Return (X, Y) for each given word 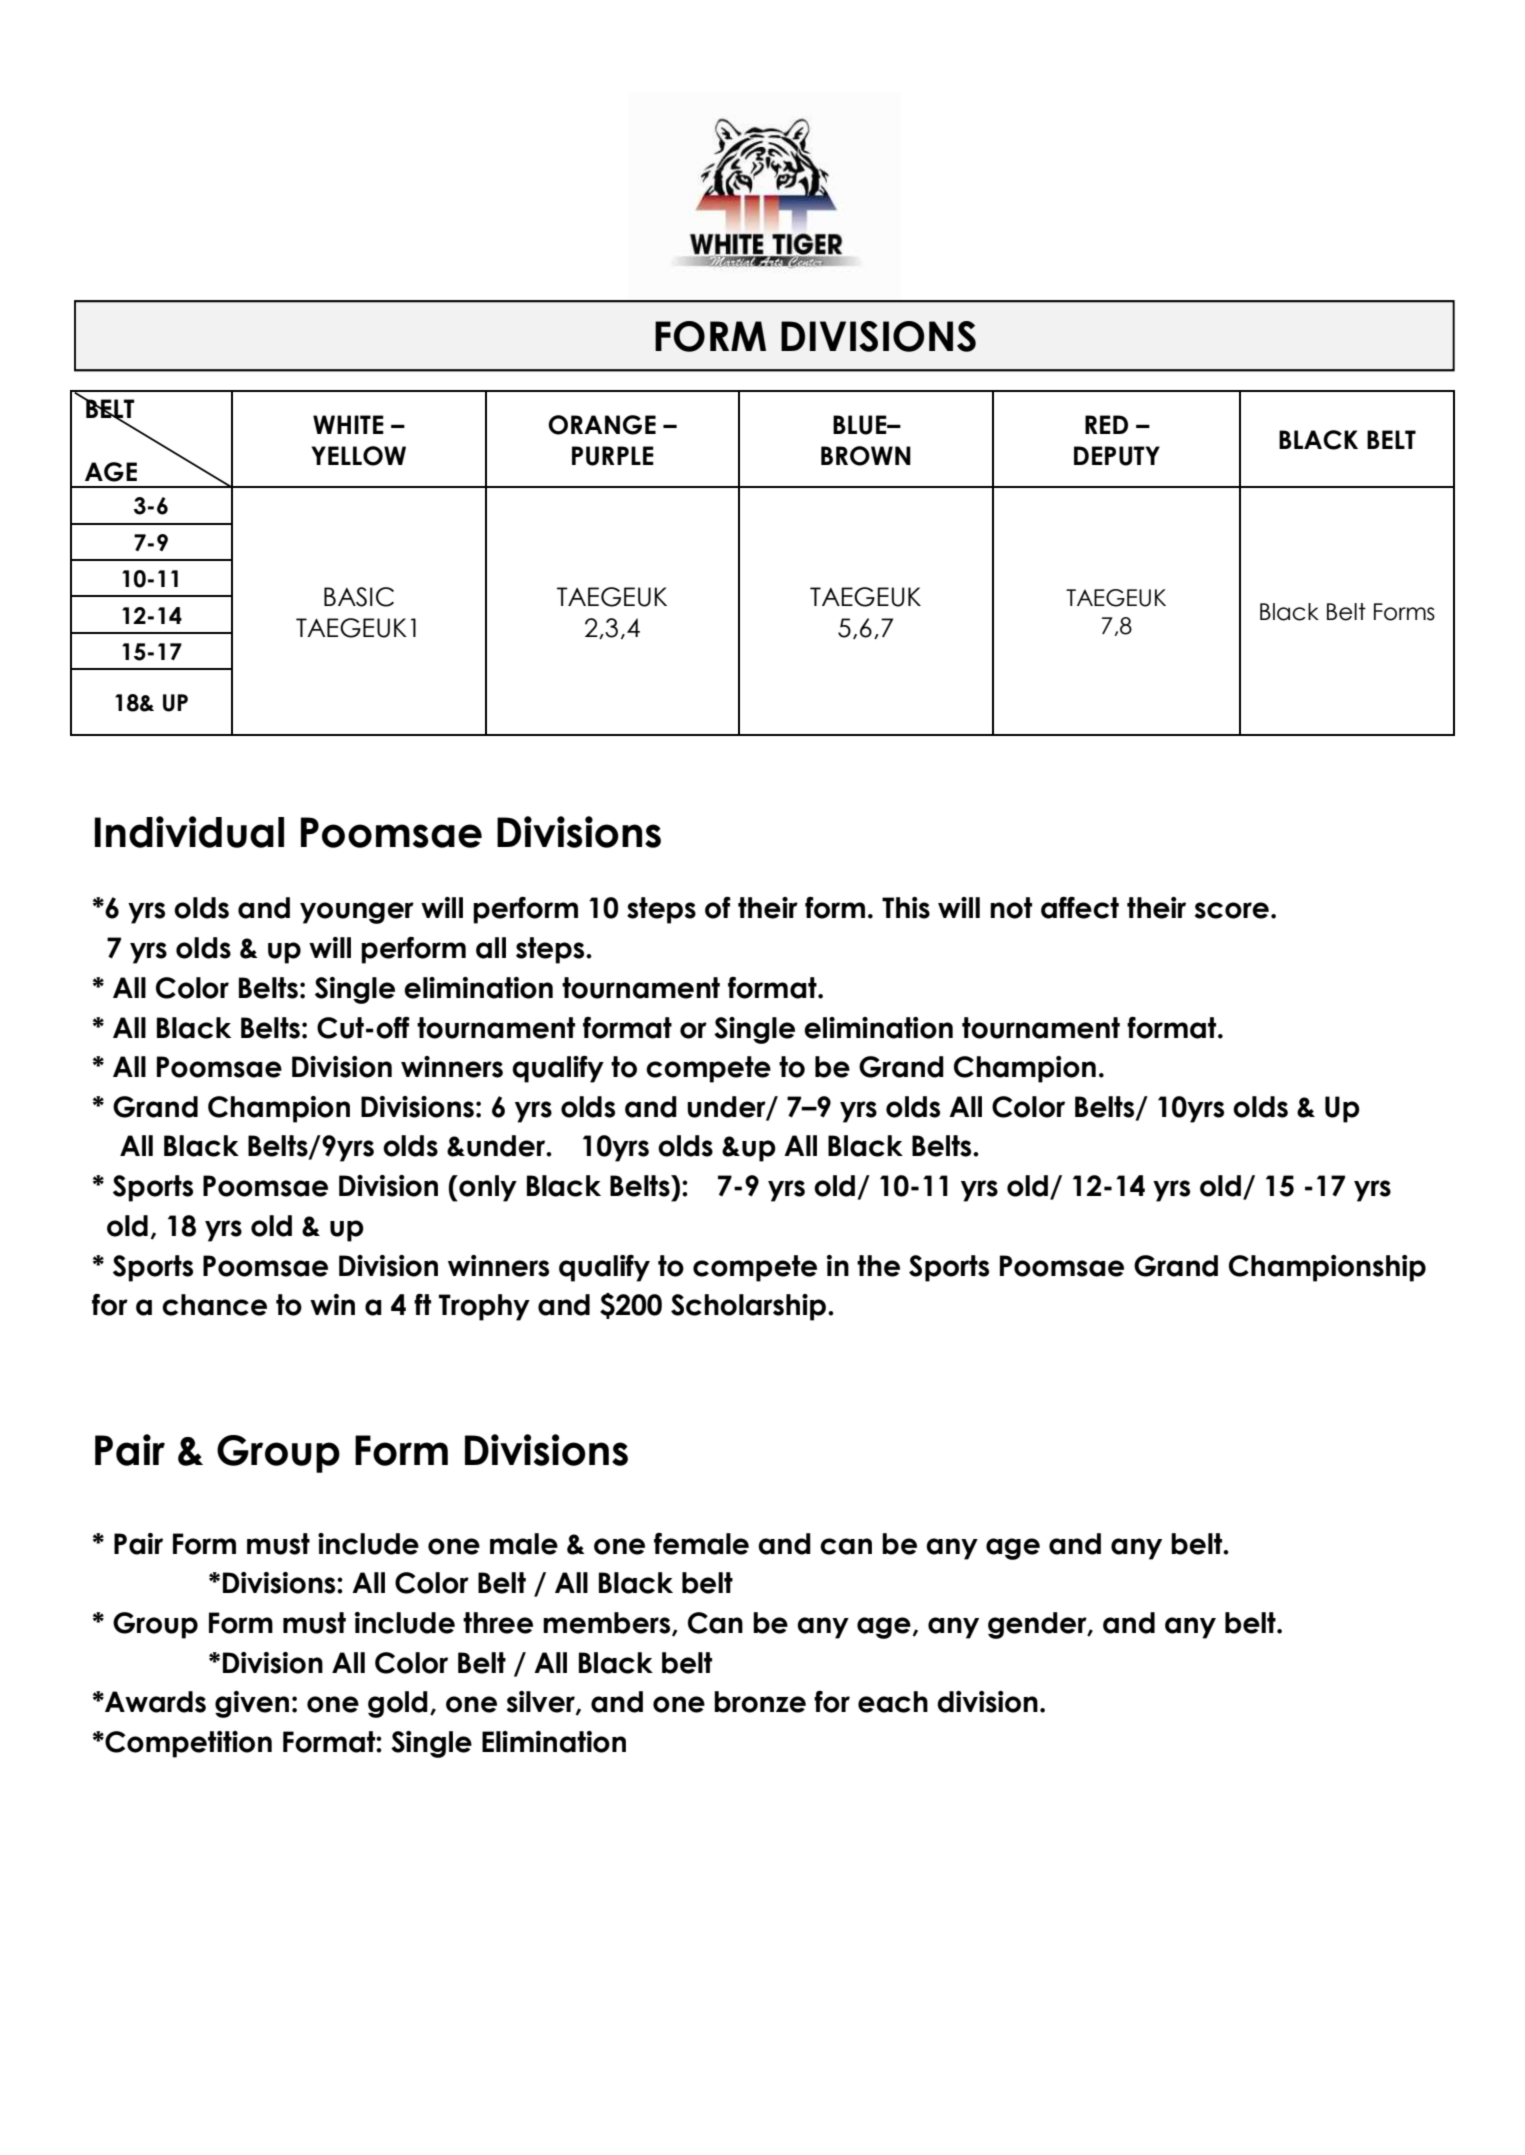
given (252, 1704)
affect (1080, 908)
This (906, 908)
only (487, 1188)
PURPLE (613, 456)
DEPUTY (1117, 456)
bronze (760, 1702)
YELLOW (358, 456)
